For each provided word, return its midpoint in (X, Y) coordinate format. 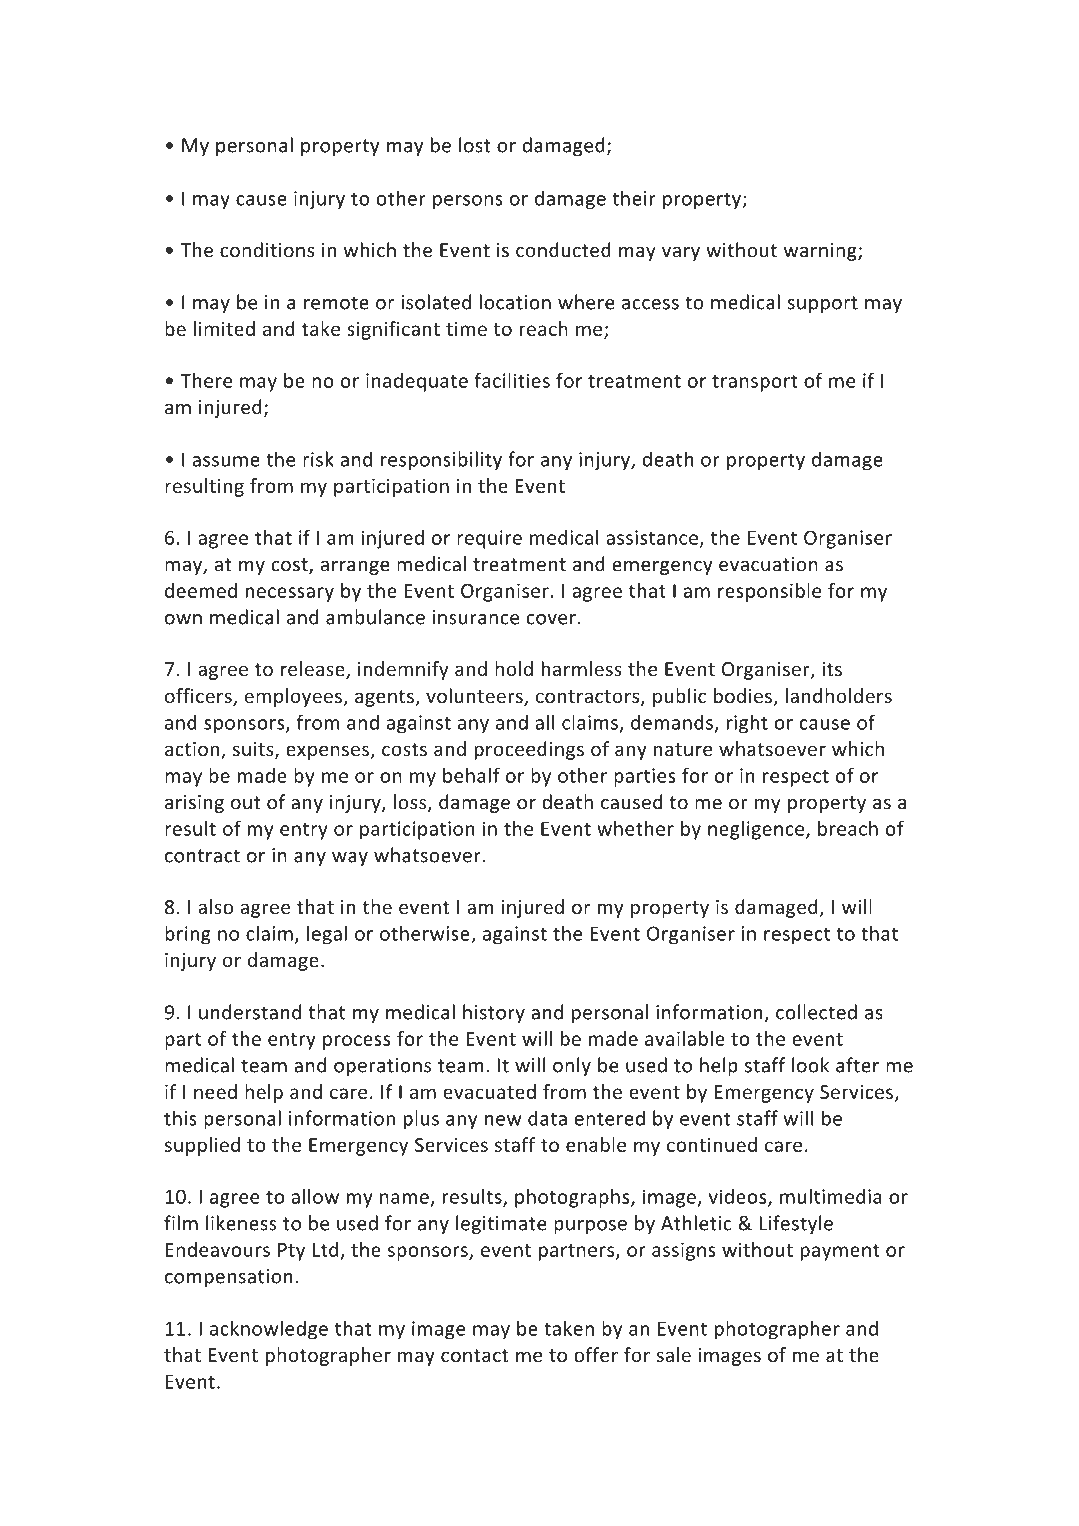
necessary (289, 594)
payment (839, 1252)
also (215, 906)
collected (816, 1012)
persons (468, 202)
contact (474, 1355)
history (494, 1013)
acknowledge (269, 1330)
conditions (267, 250)
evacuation (768, 564)
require (489, 539)
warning (821, 252)
